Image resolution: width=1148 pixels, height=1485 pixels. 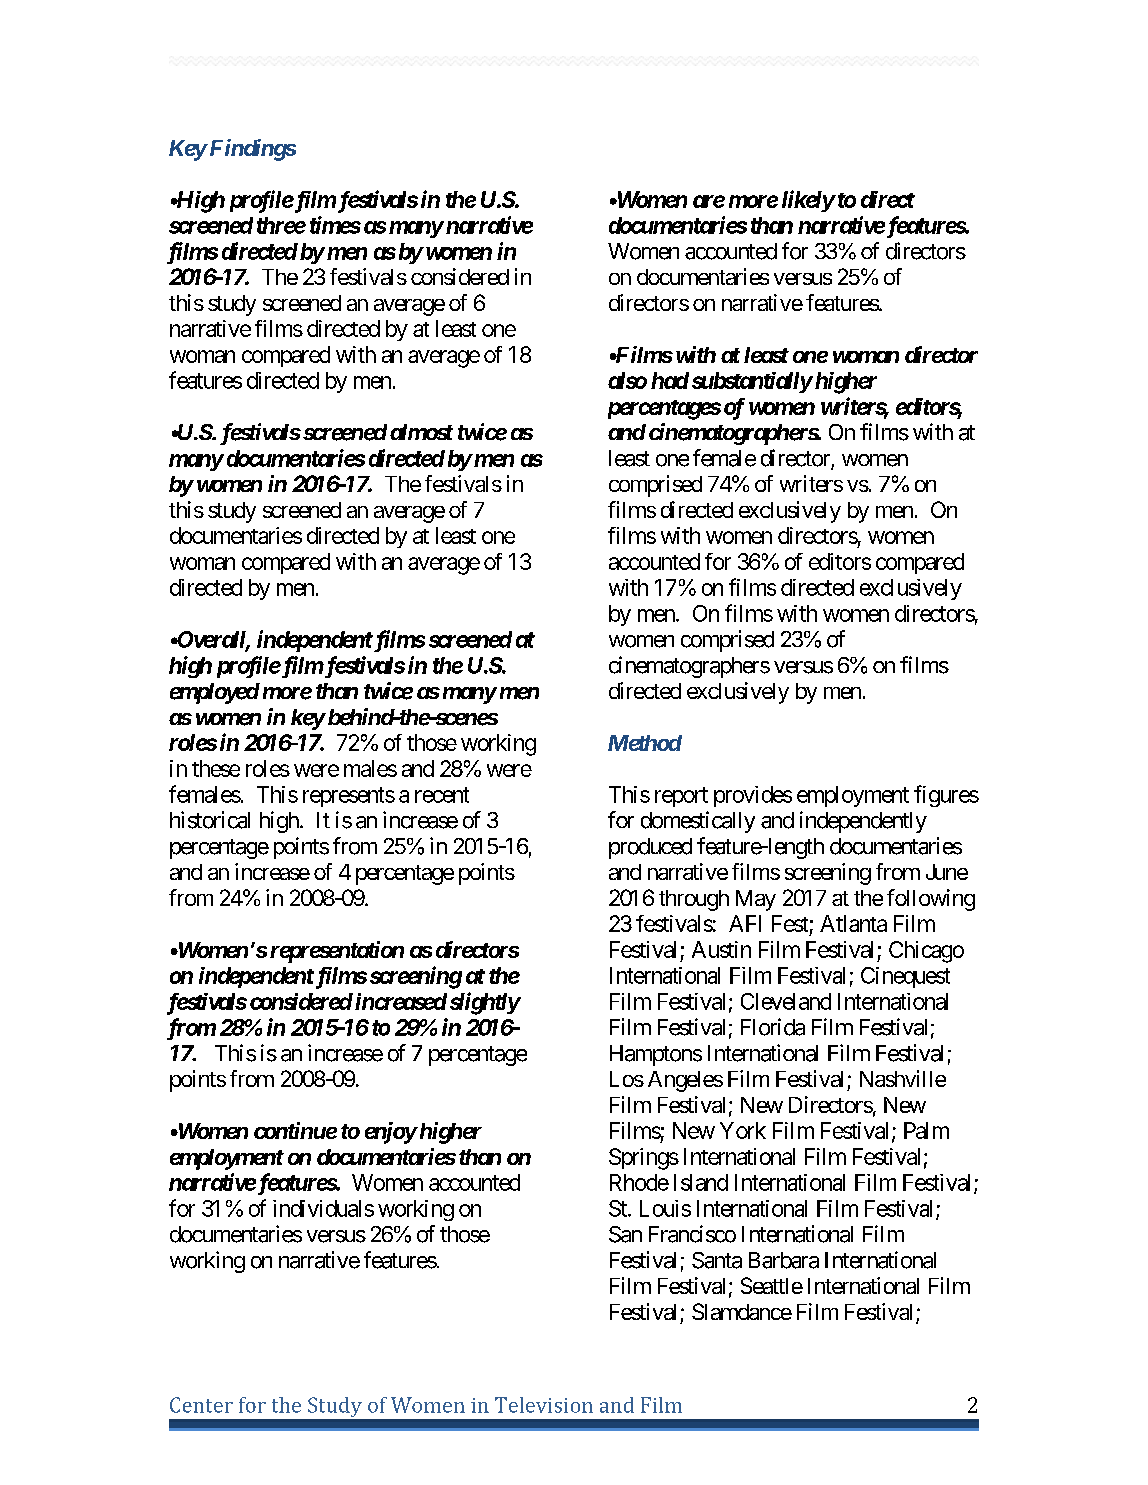 What do you see at coordinates (756, 900) in the screenshot?
I see `May` at bounding box center [756, 900].
